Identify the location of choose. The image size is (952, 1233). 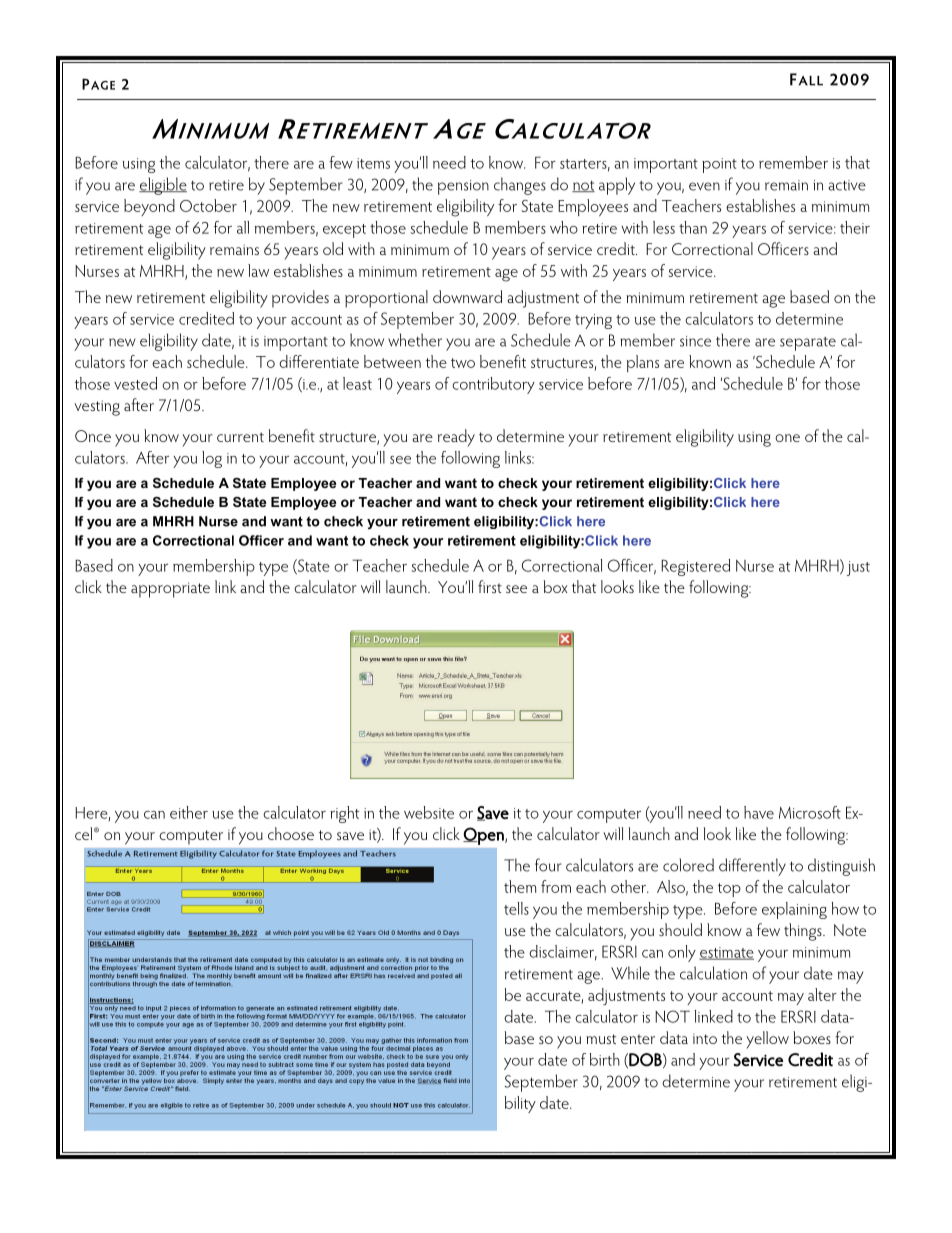
(291, 833).
